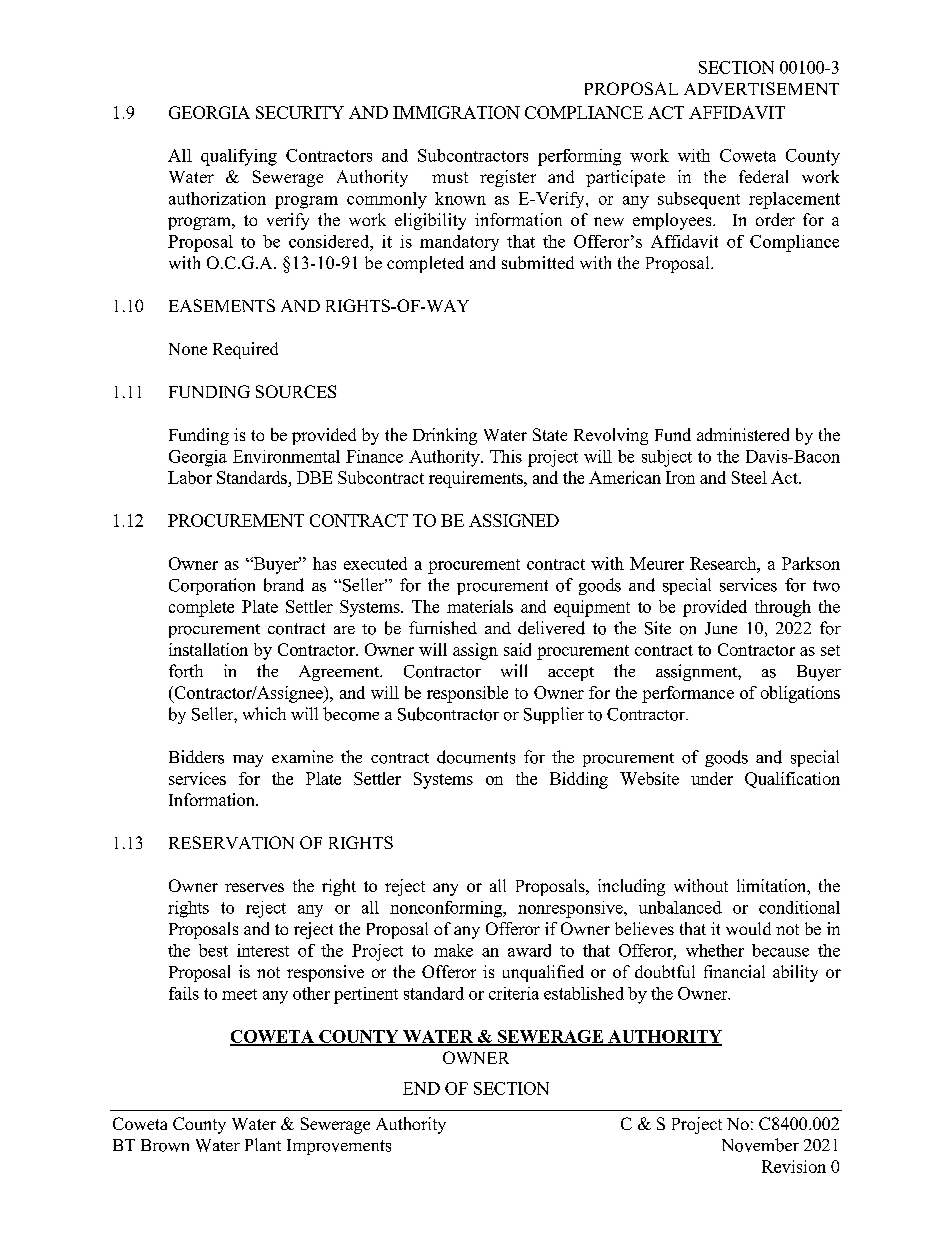 The width and height of the image is (952, 1233). I want to click on IMMIGRATION, so click(456, 112).
